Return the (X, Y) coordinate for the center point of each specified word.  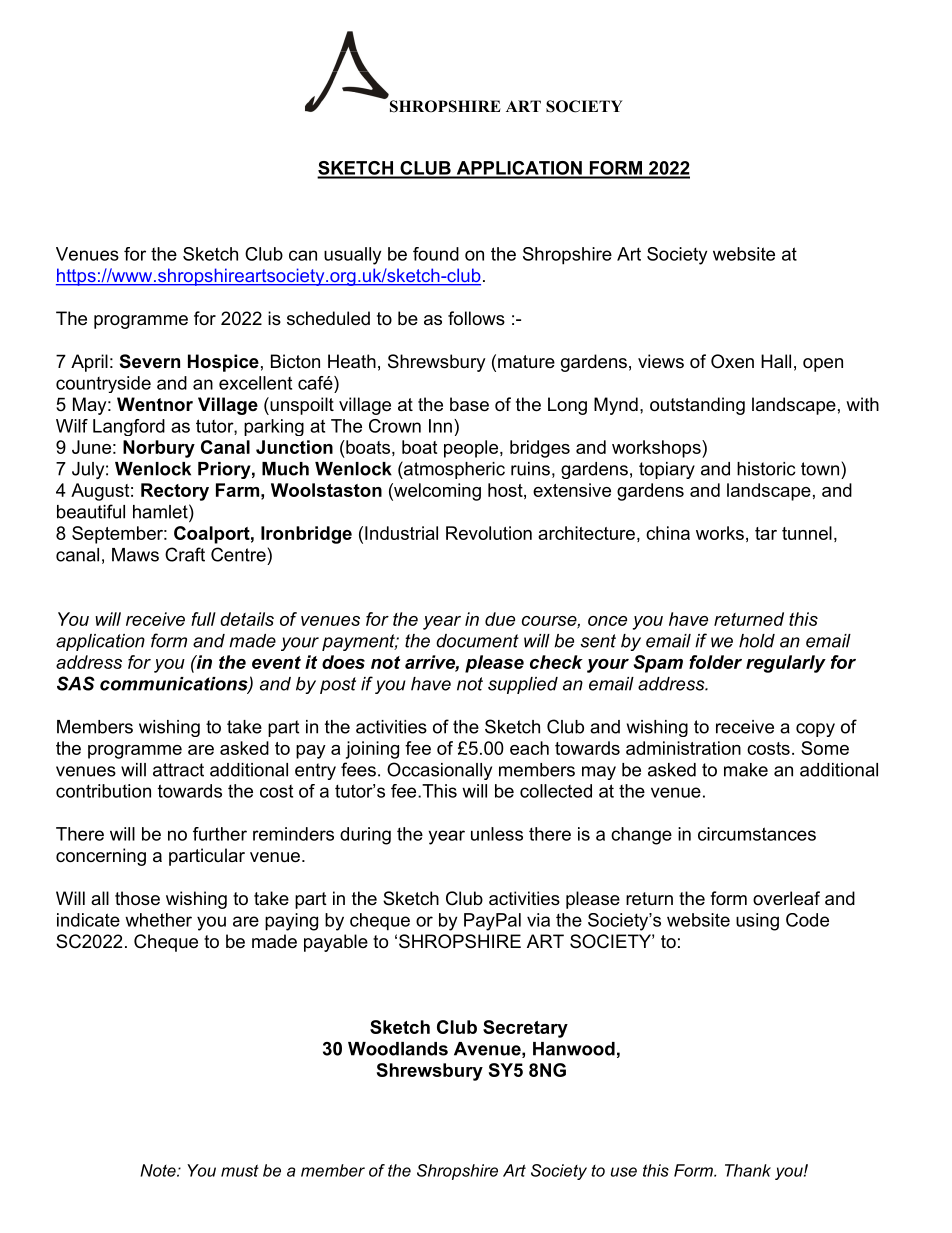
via (538, 920)
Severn (150, 361)
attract (178, 770)
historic (766, 469)
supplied (523, 685)
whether (158, 920)
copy (815, 730)
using (757, 922)
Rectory (175, 492)
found (436, 254)
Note (159, 1170)
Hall (776, 361)
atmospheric (453, 470)
